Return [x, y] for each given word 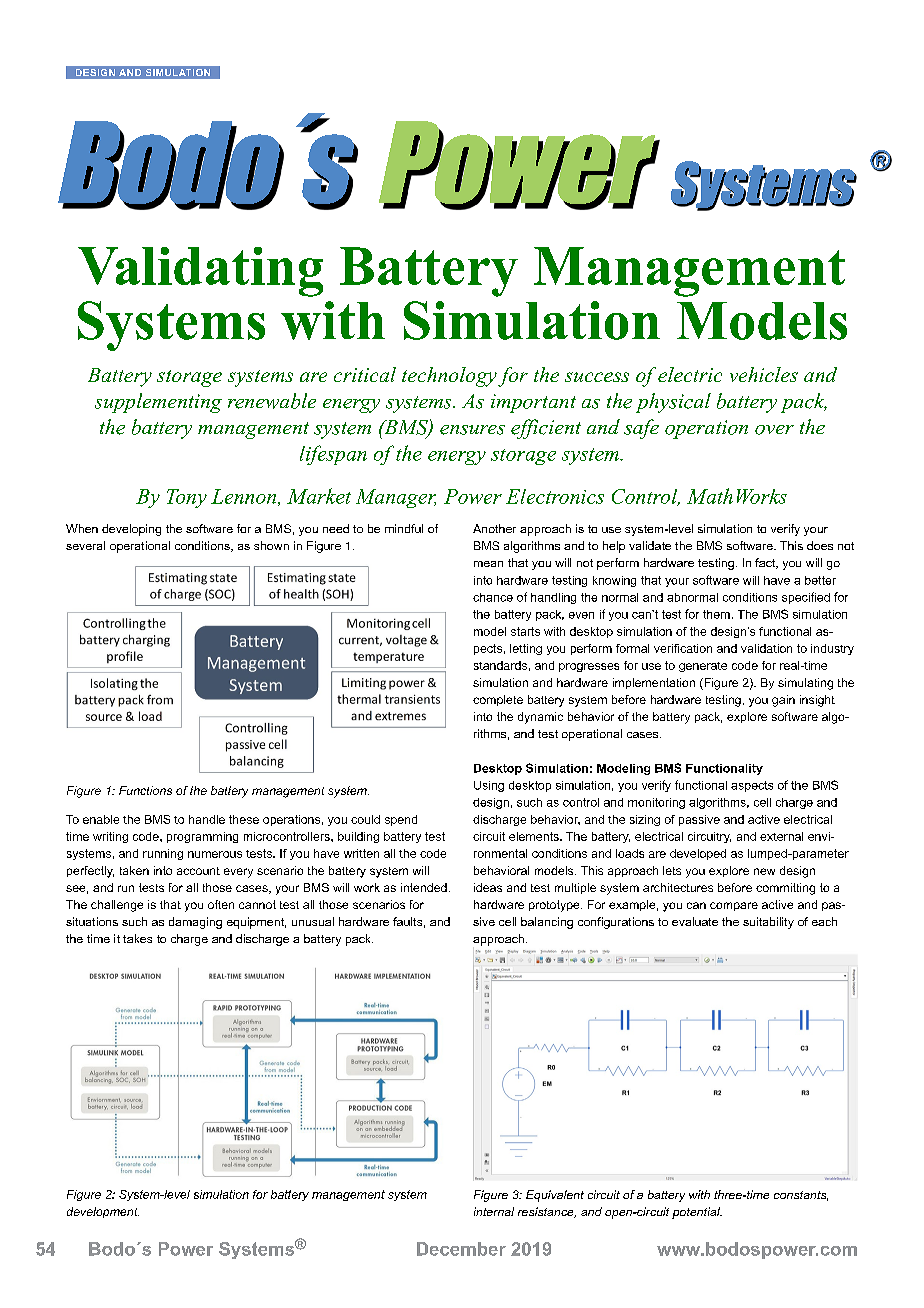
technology [449, 377]
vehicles [764, 374]
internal [494, 1211]
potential [697, 1213]
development [103, 1212]
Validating [200, 272]
